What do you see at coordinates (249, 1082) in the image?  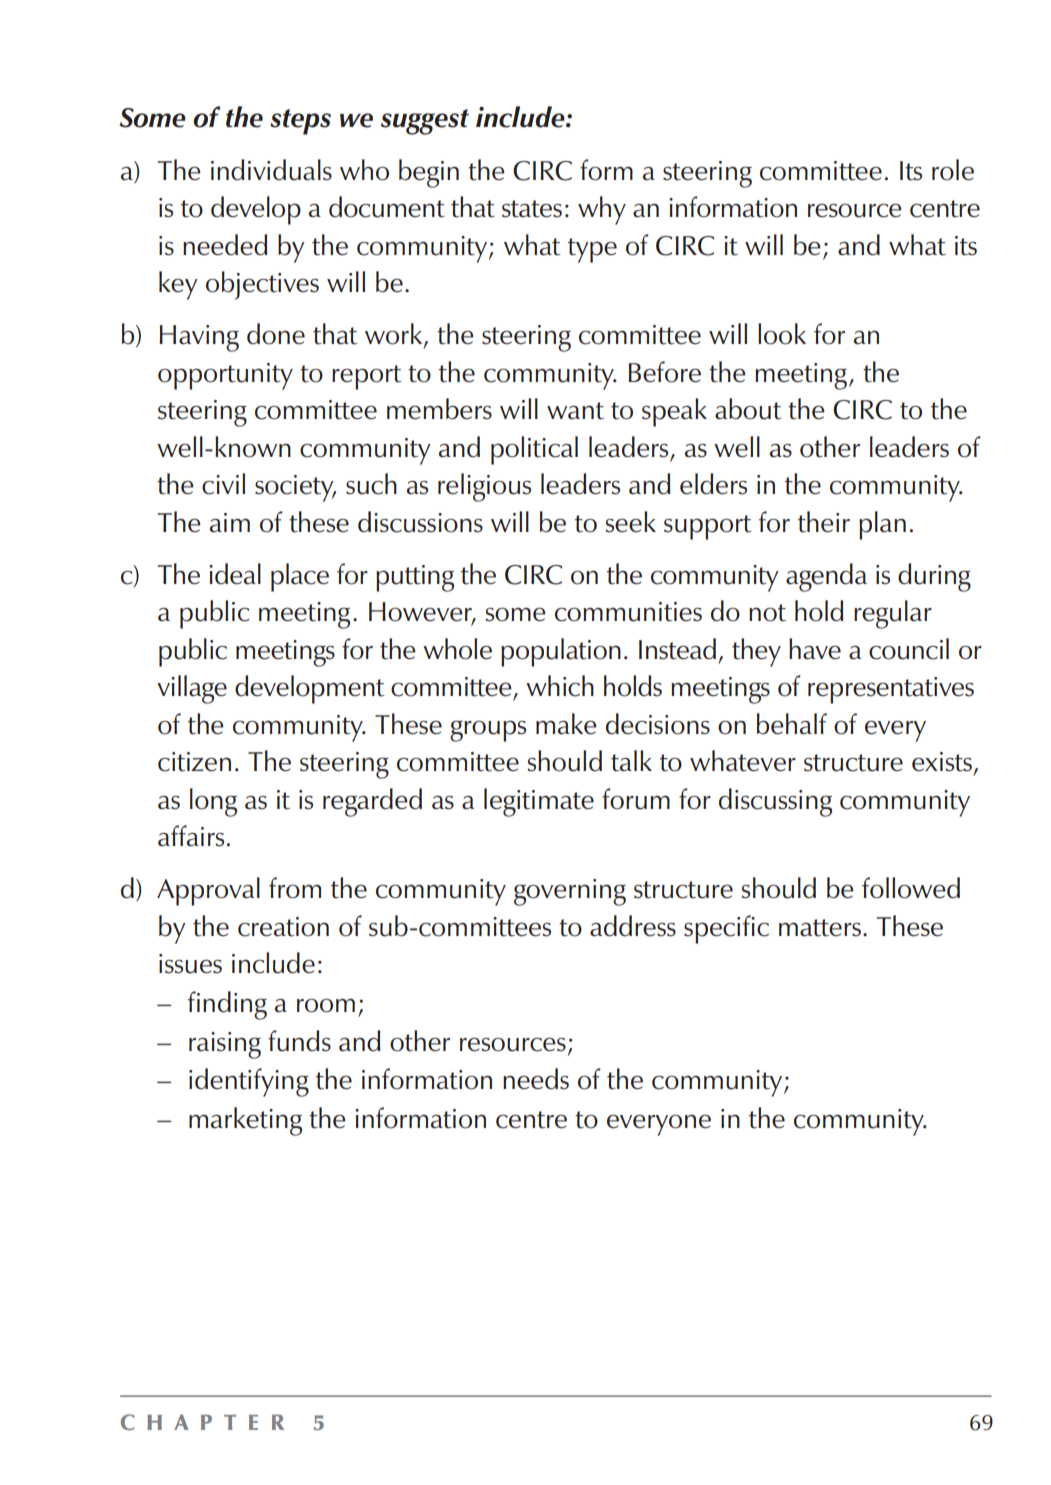 I see `identifying` at bounding box center [249, 1082].
